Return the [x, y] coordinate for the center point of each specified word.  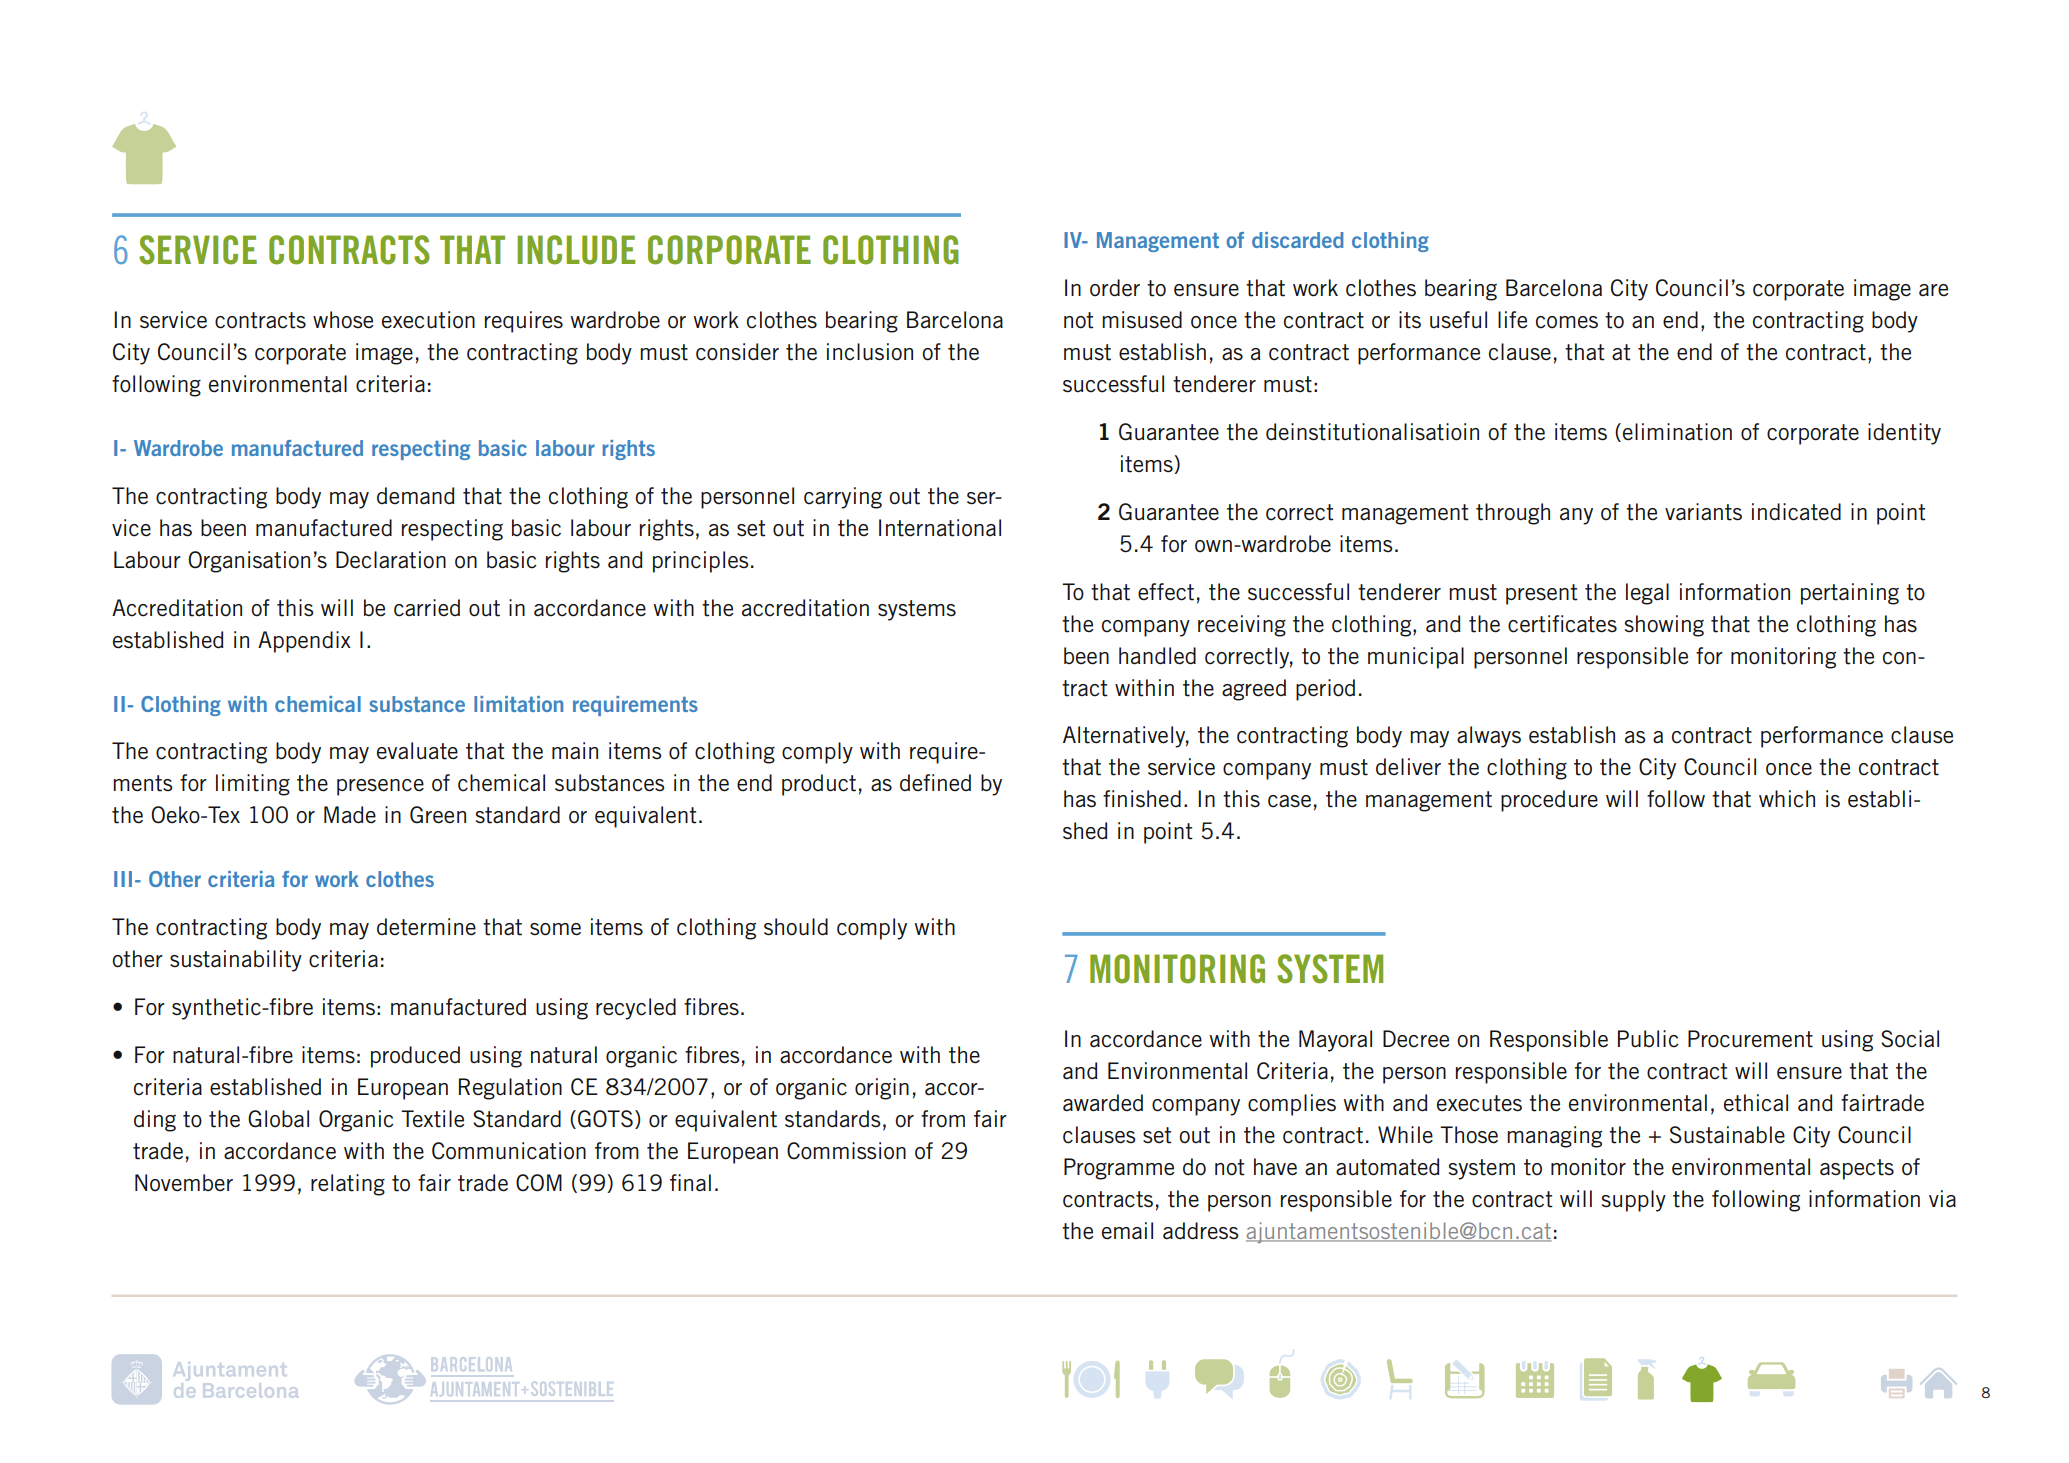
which [1787, 799]
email [1127, 1231]
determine [426, 927]
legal [1647, 594]
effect [1166, 592]
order [1115, 288]
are [1933, 290]
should [796, 927]
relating [348, 1185]
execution [428, 320]
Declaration [391, 560]
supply [1634, 1201]
